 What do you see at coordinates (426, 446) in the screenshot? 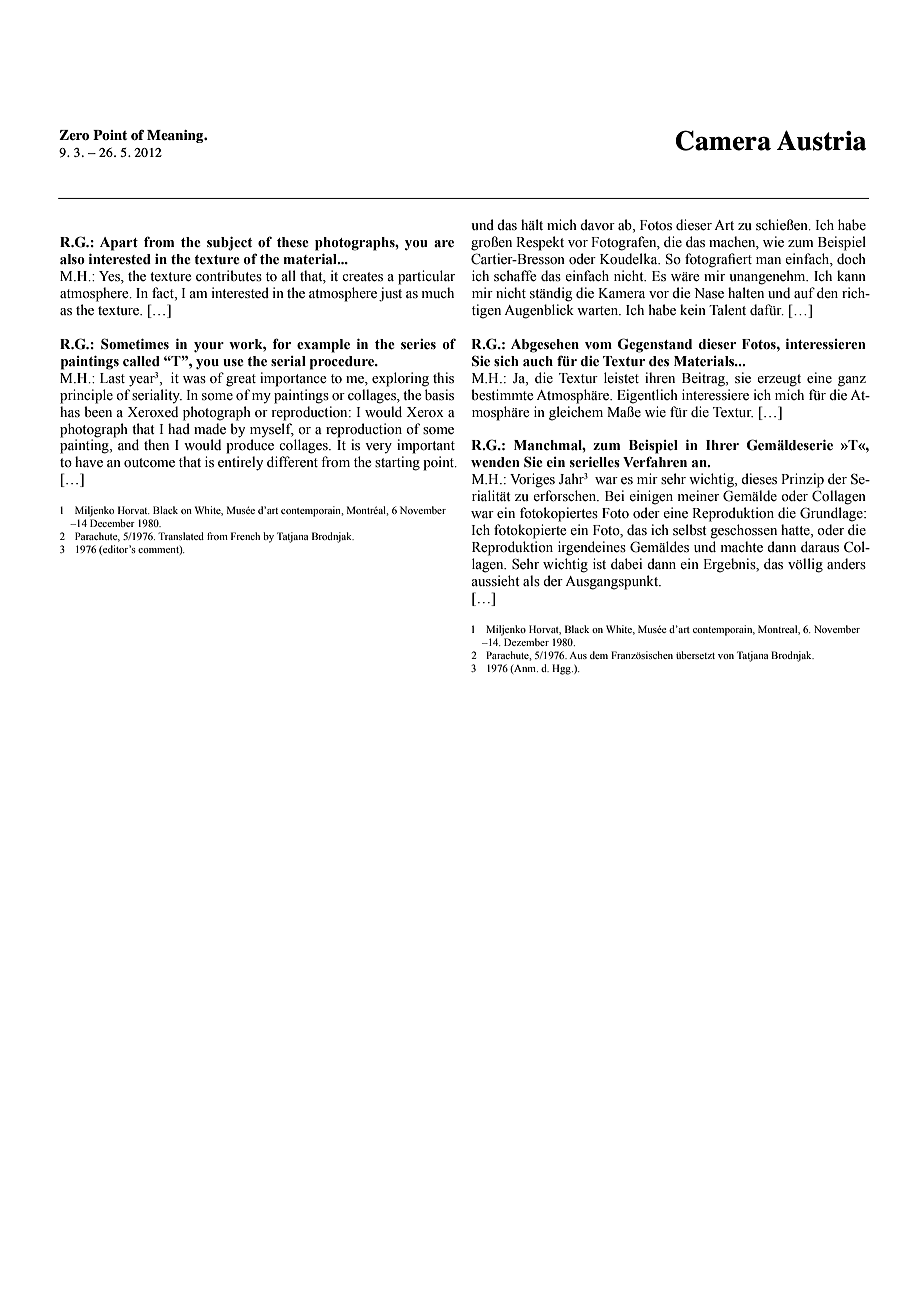
I see `important` at bounding box center [426, 446].
